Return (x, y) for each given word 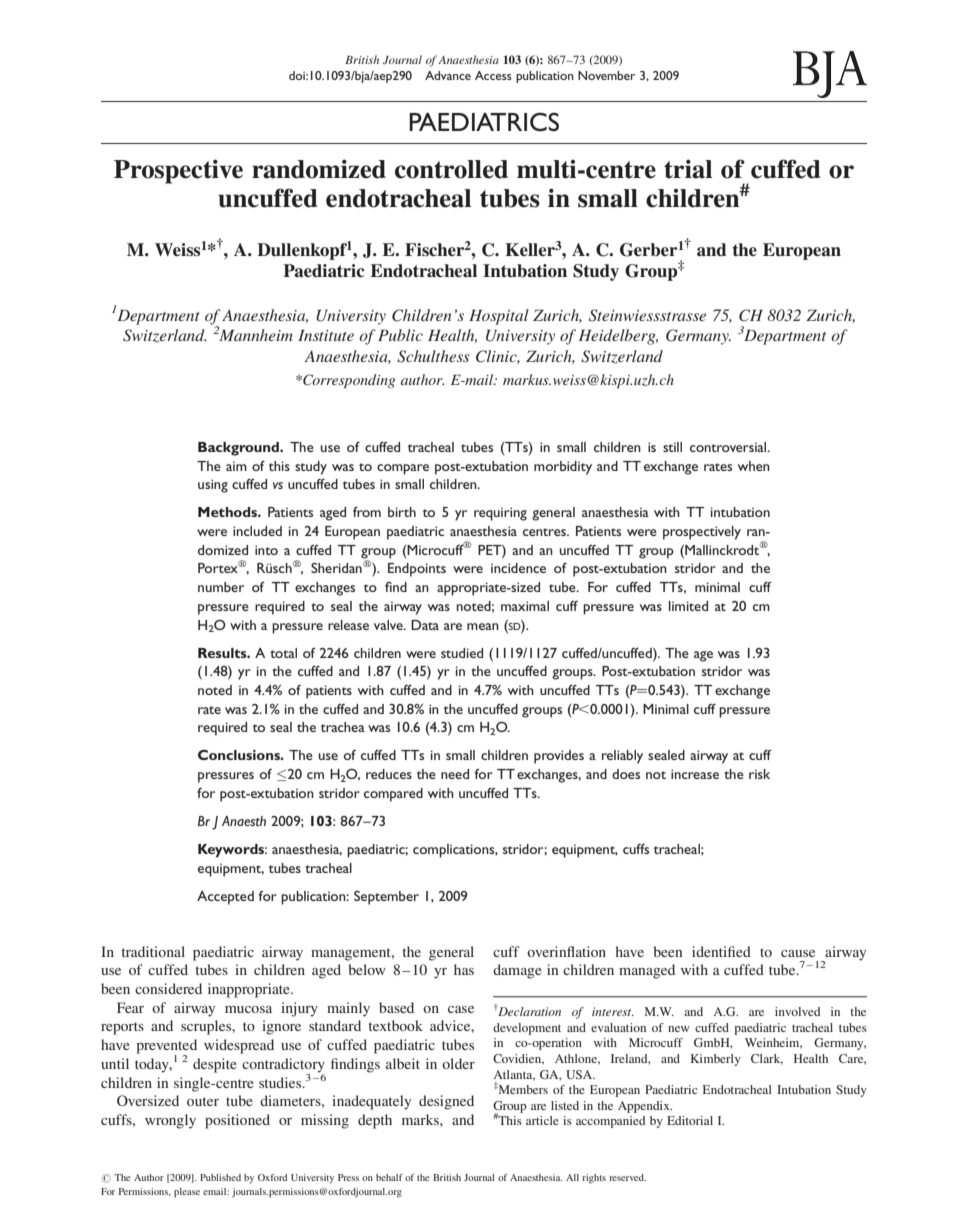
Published (220, 1177)
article (542, 1120)
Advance (448, 75)
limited (688, 606)
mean (483, 626)
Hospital (499, 317)
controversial (729, 447)
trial (688, 169)
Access (493, 75)
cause (798, 953)
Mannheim (256, 335)
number (221, 587)
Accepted (225, 898)
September (386, 898)
